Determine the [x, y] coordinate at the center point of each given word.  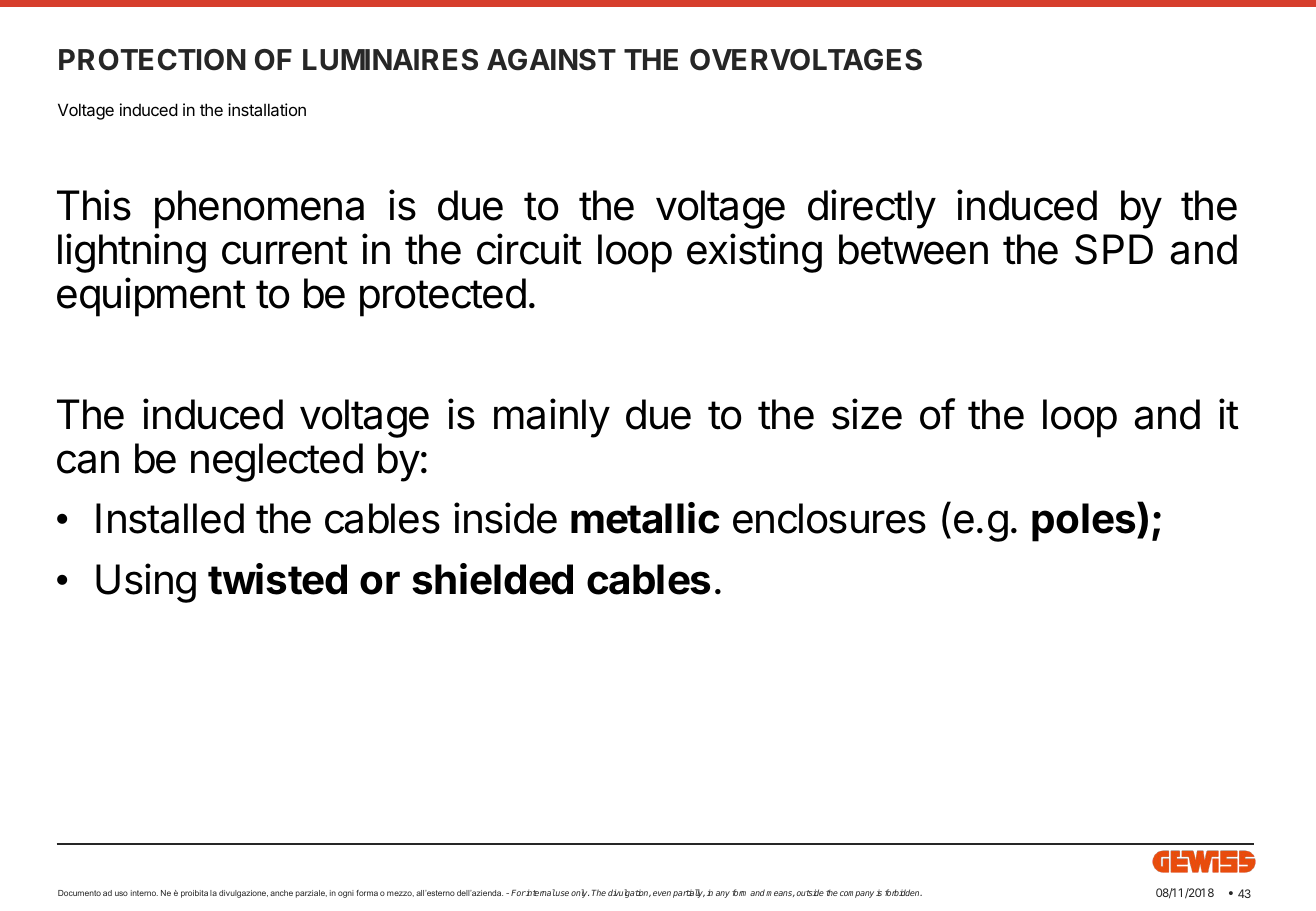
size [867, 414]
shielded [492, 579]
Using [146, 583]
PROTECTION [152, 60]
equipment [151, 297]
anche [281, 893]
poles [1085, 522]
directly [872, 209]
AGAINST [551, 60]
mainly [552, 418]
